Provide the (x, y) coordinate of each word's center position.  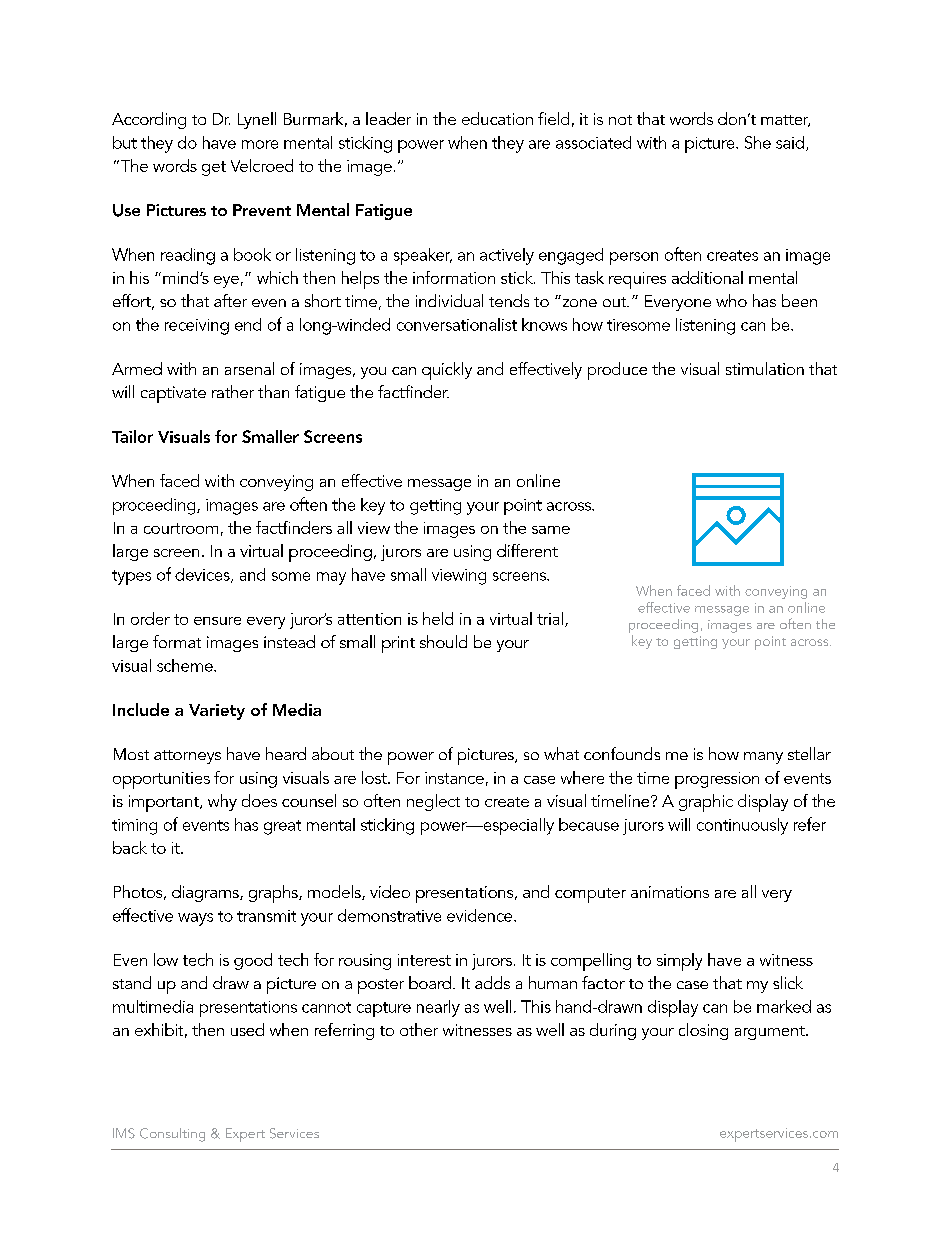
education (497, 118)
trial (550, 618)
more (260, 144)
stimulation (765, 368)
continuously (742, 826)
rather (233, 391)
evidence (481, 915)
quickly (447, 371)
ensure (217, 621)
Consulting (172, 1135)
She (758, 142)
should (443, 641)
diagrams (206, 893)
